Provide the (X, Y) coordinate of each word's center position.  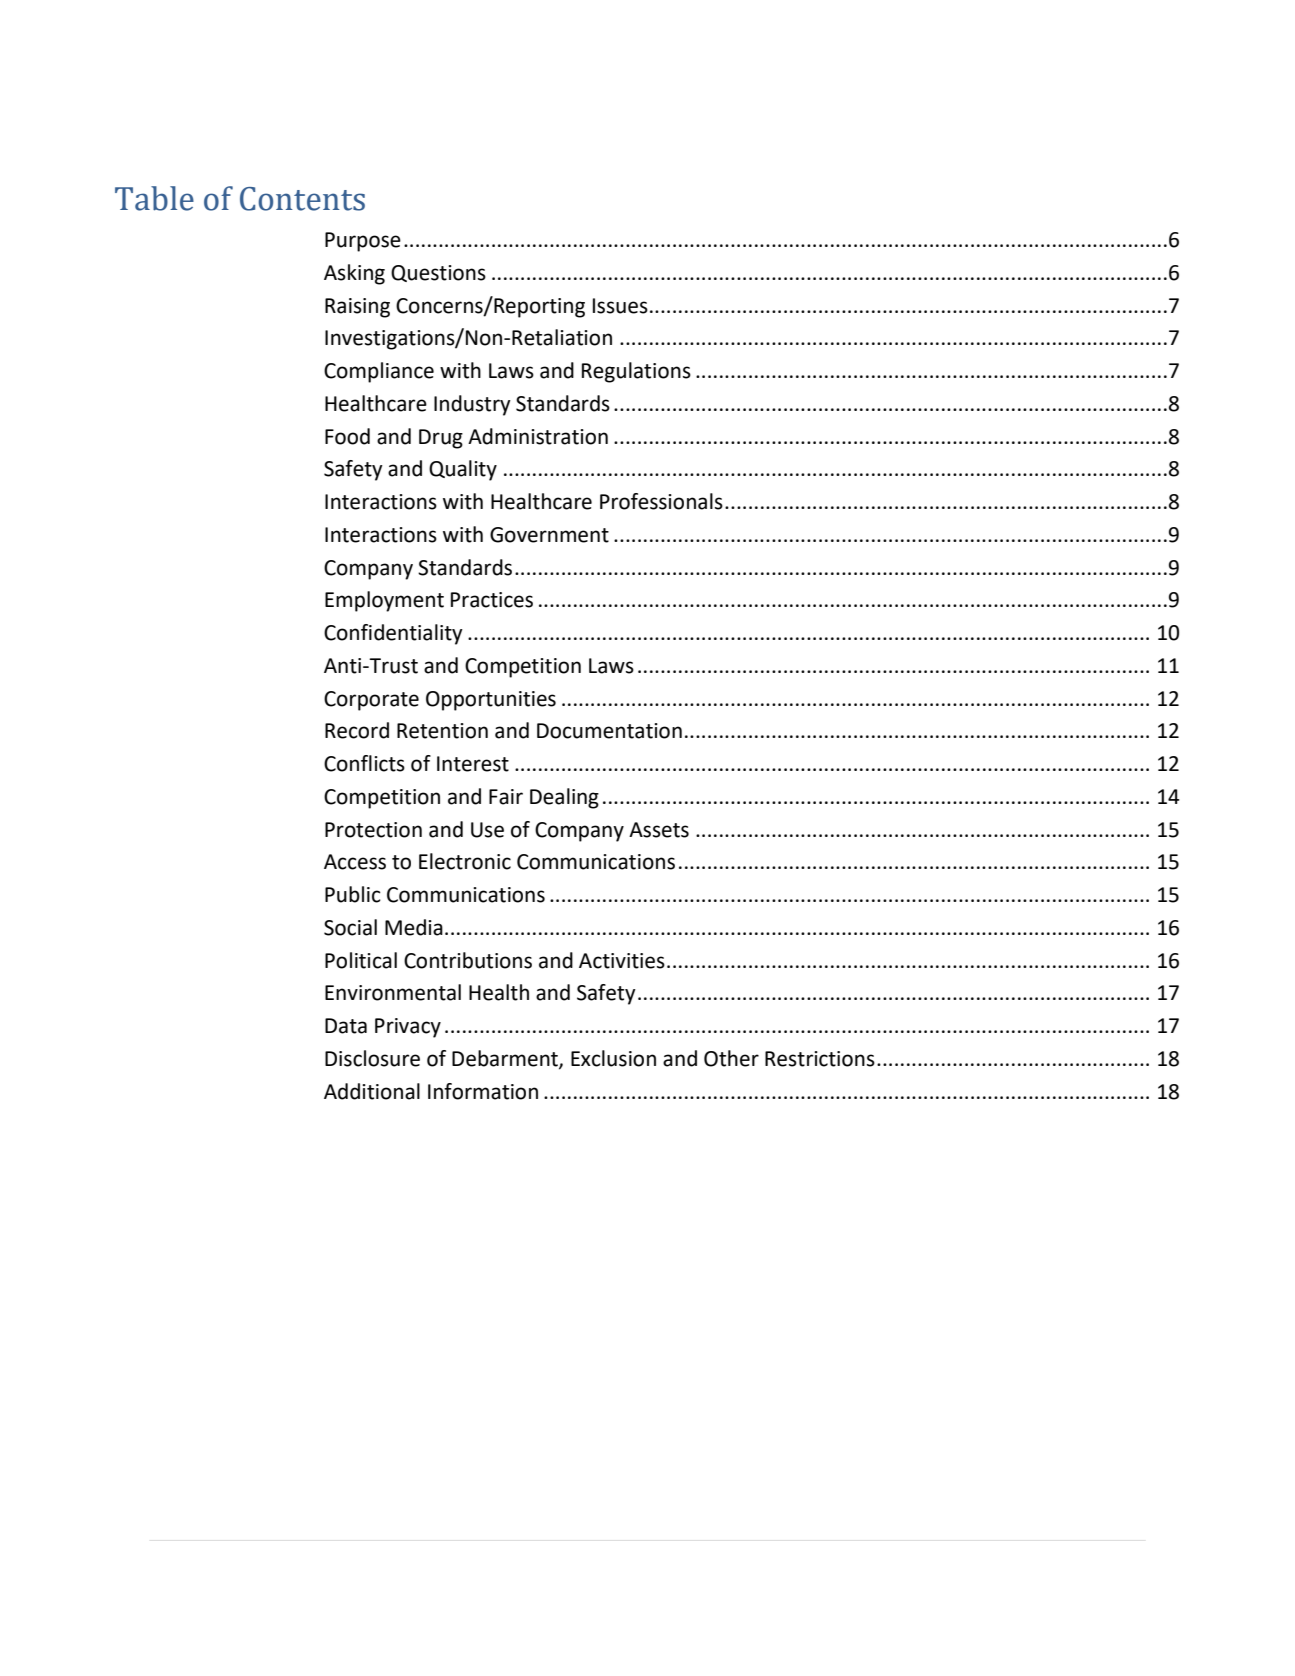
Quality (463, 470)
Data (346, 1026)
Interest (473, 764)
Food (347, 436)
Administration (538, 436)
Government (549, 535)
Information (483, 1091)
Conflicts (364, 763)
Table (154, 198)
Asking (354, 274)
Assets (659, 830)
